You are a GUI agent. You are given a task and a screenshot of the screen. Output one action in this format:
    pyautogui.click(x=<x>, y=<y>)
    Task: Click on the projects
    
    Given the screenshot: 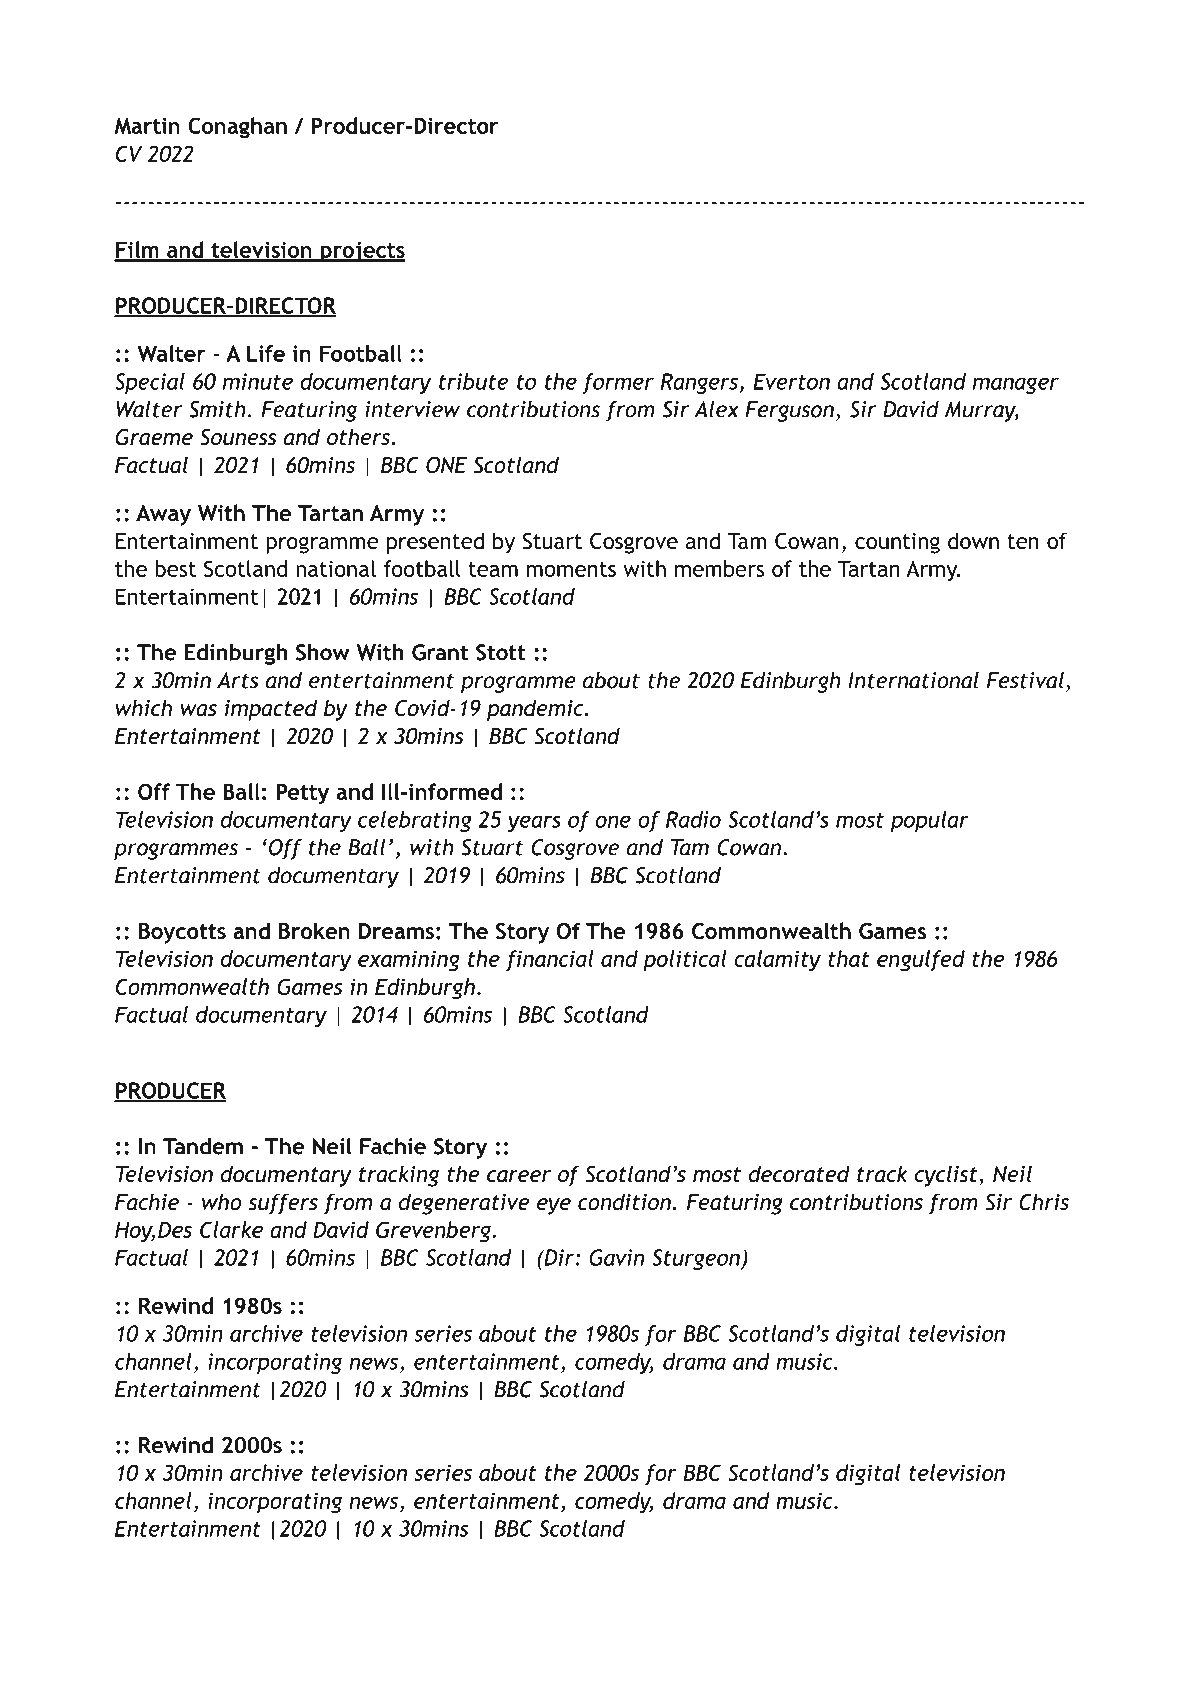 What is the action you would take?
    pyautogui.click(x=362, y=252)
